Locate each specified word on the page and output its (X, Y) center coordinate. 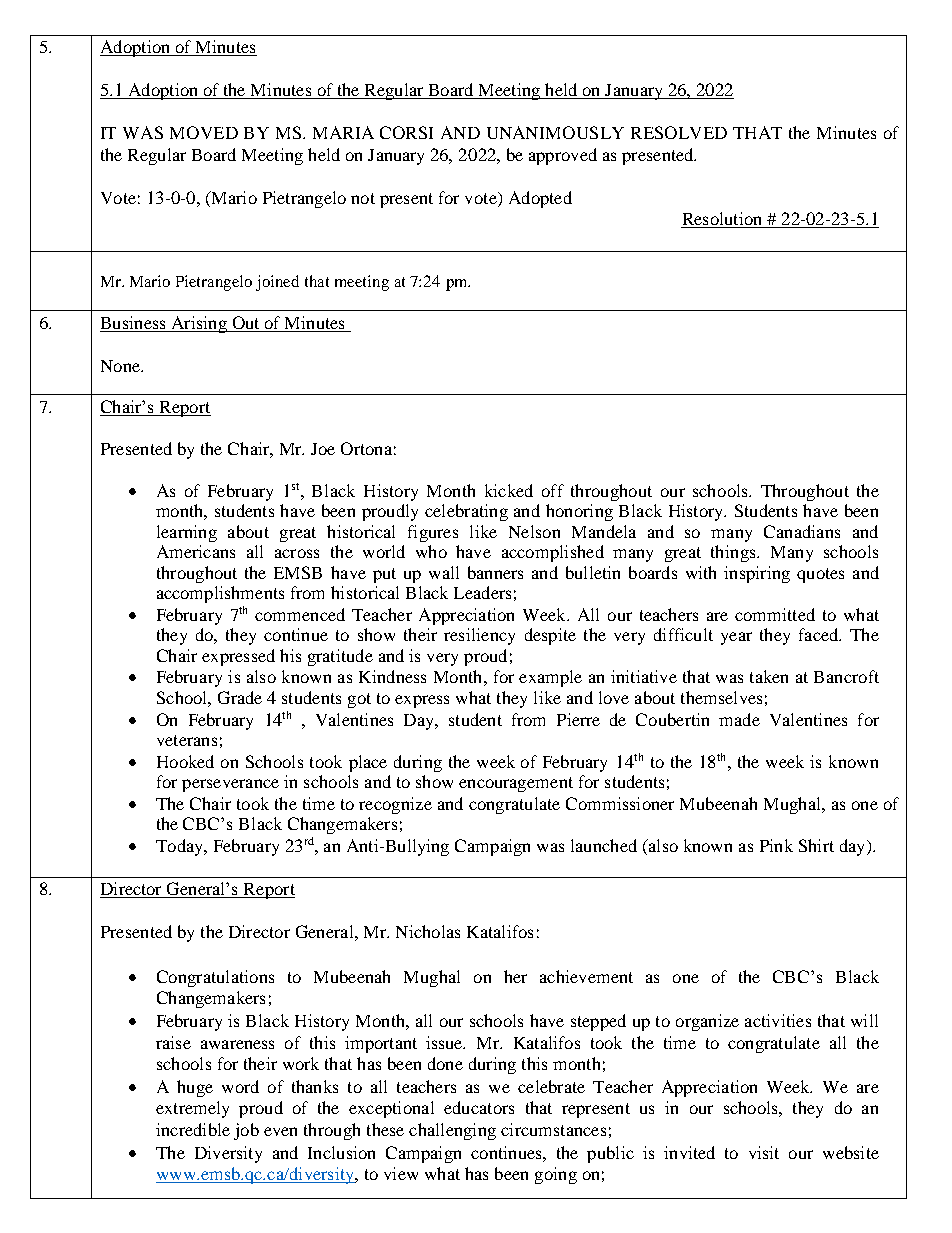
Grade (240, 697)
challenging (452, 1131)
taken (769, 676)
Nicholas (428, 931)
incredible (193, 1129)
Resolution (723, 220)
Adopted (540, 199)
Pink (776, 845)
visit (764, 1152)
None (121, 366)
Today (180, 847)
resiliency (479, 636)
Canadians (802, 531)
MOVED (204, 132)
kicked (509, 490)
